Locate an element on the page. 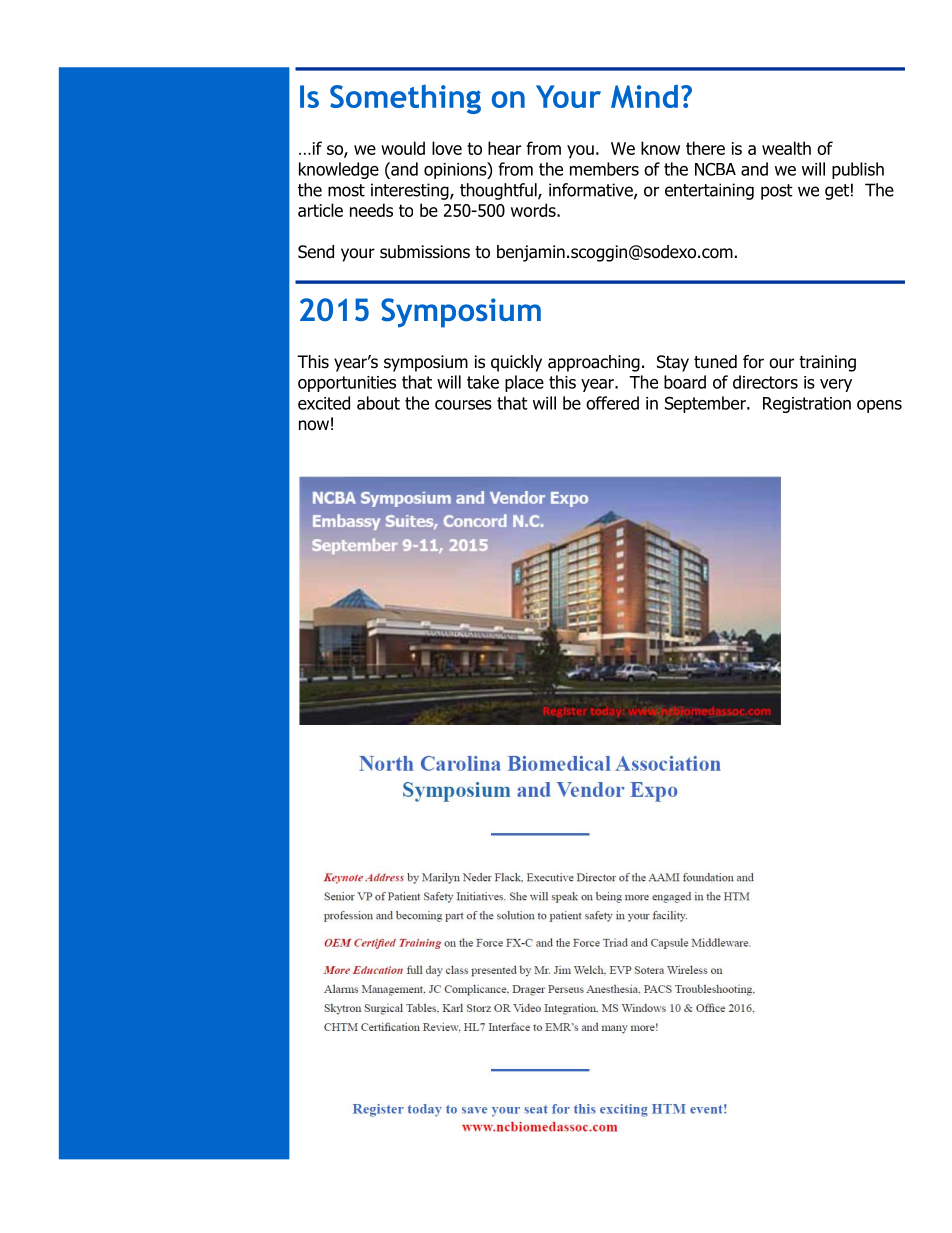 Image resolution: width=952 pixels, height=1233 pixels. Mind is located at coordinates (644, 96).
